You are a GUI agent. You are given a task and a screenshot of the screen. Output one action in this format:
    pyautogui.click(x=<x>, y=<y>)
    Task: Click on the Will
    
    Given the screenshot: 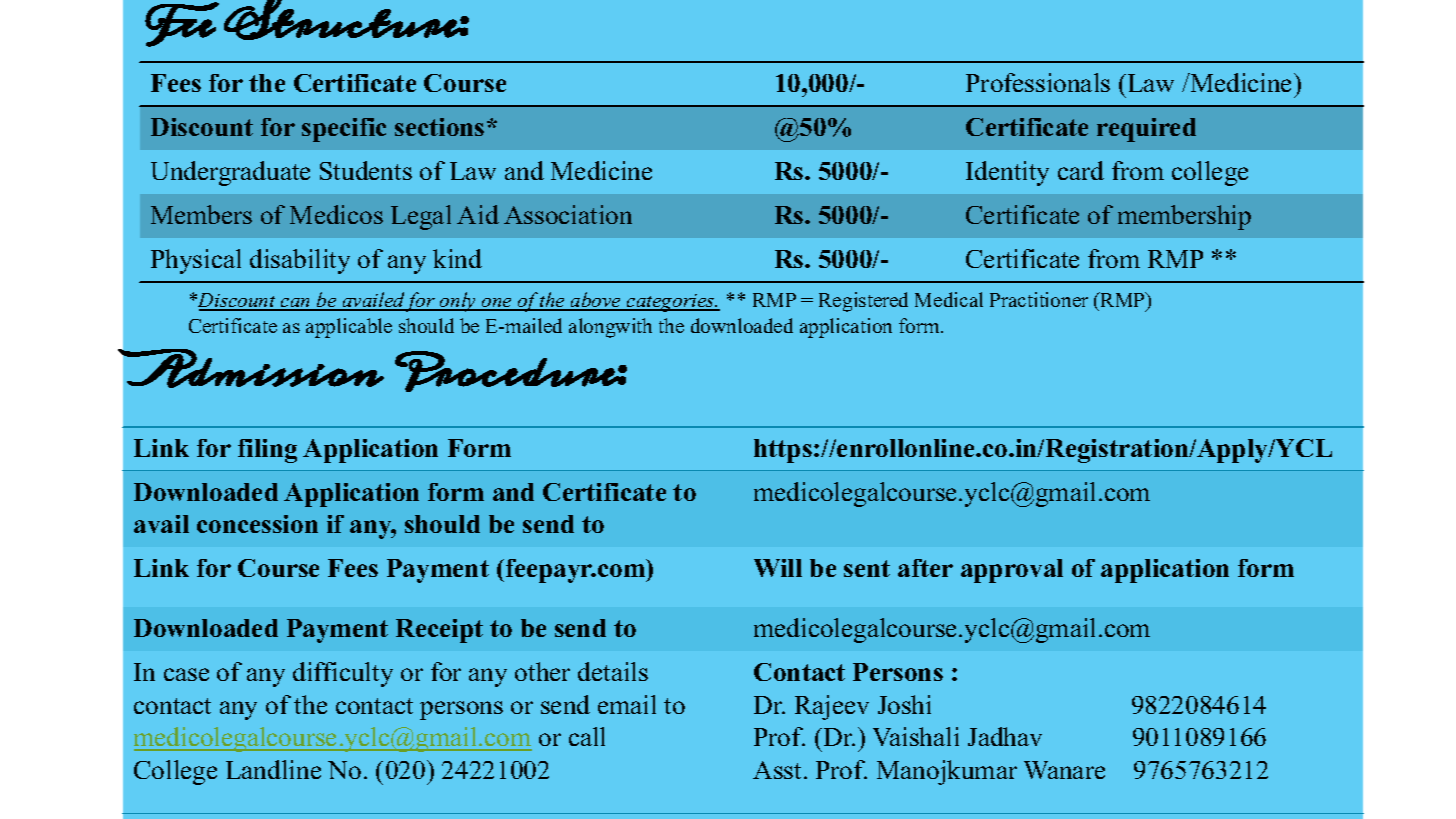 What is the action you would take?
    pyautogui.click(x=778, y=568)
